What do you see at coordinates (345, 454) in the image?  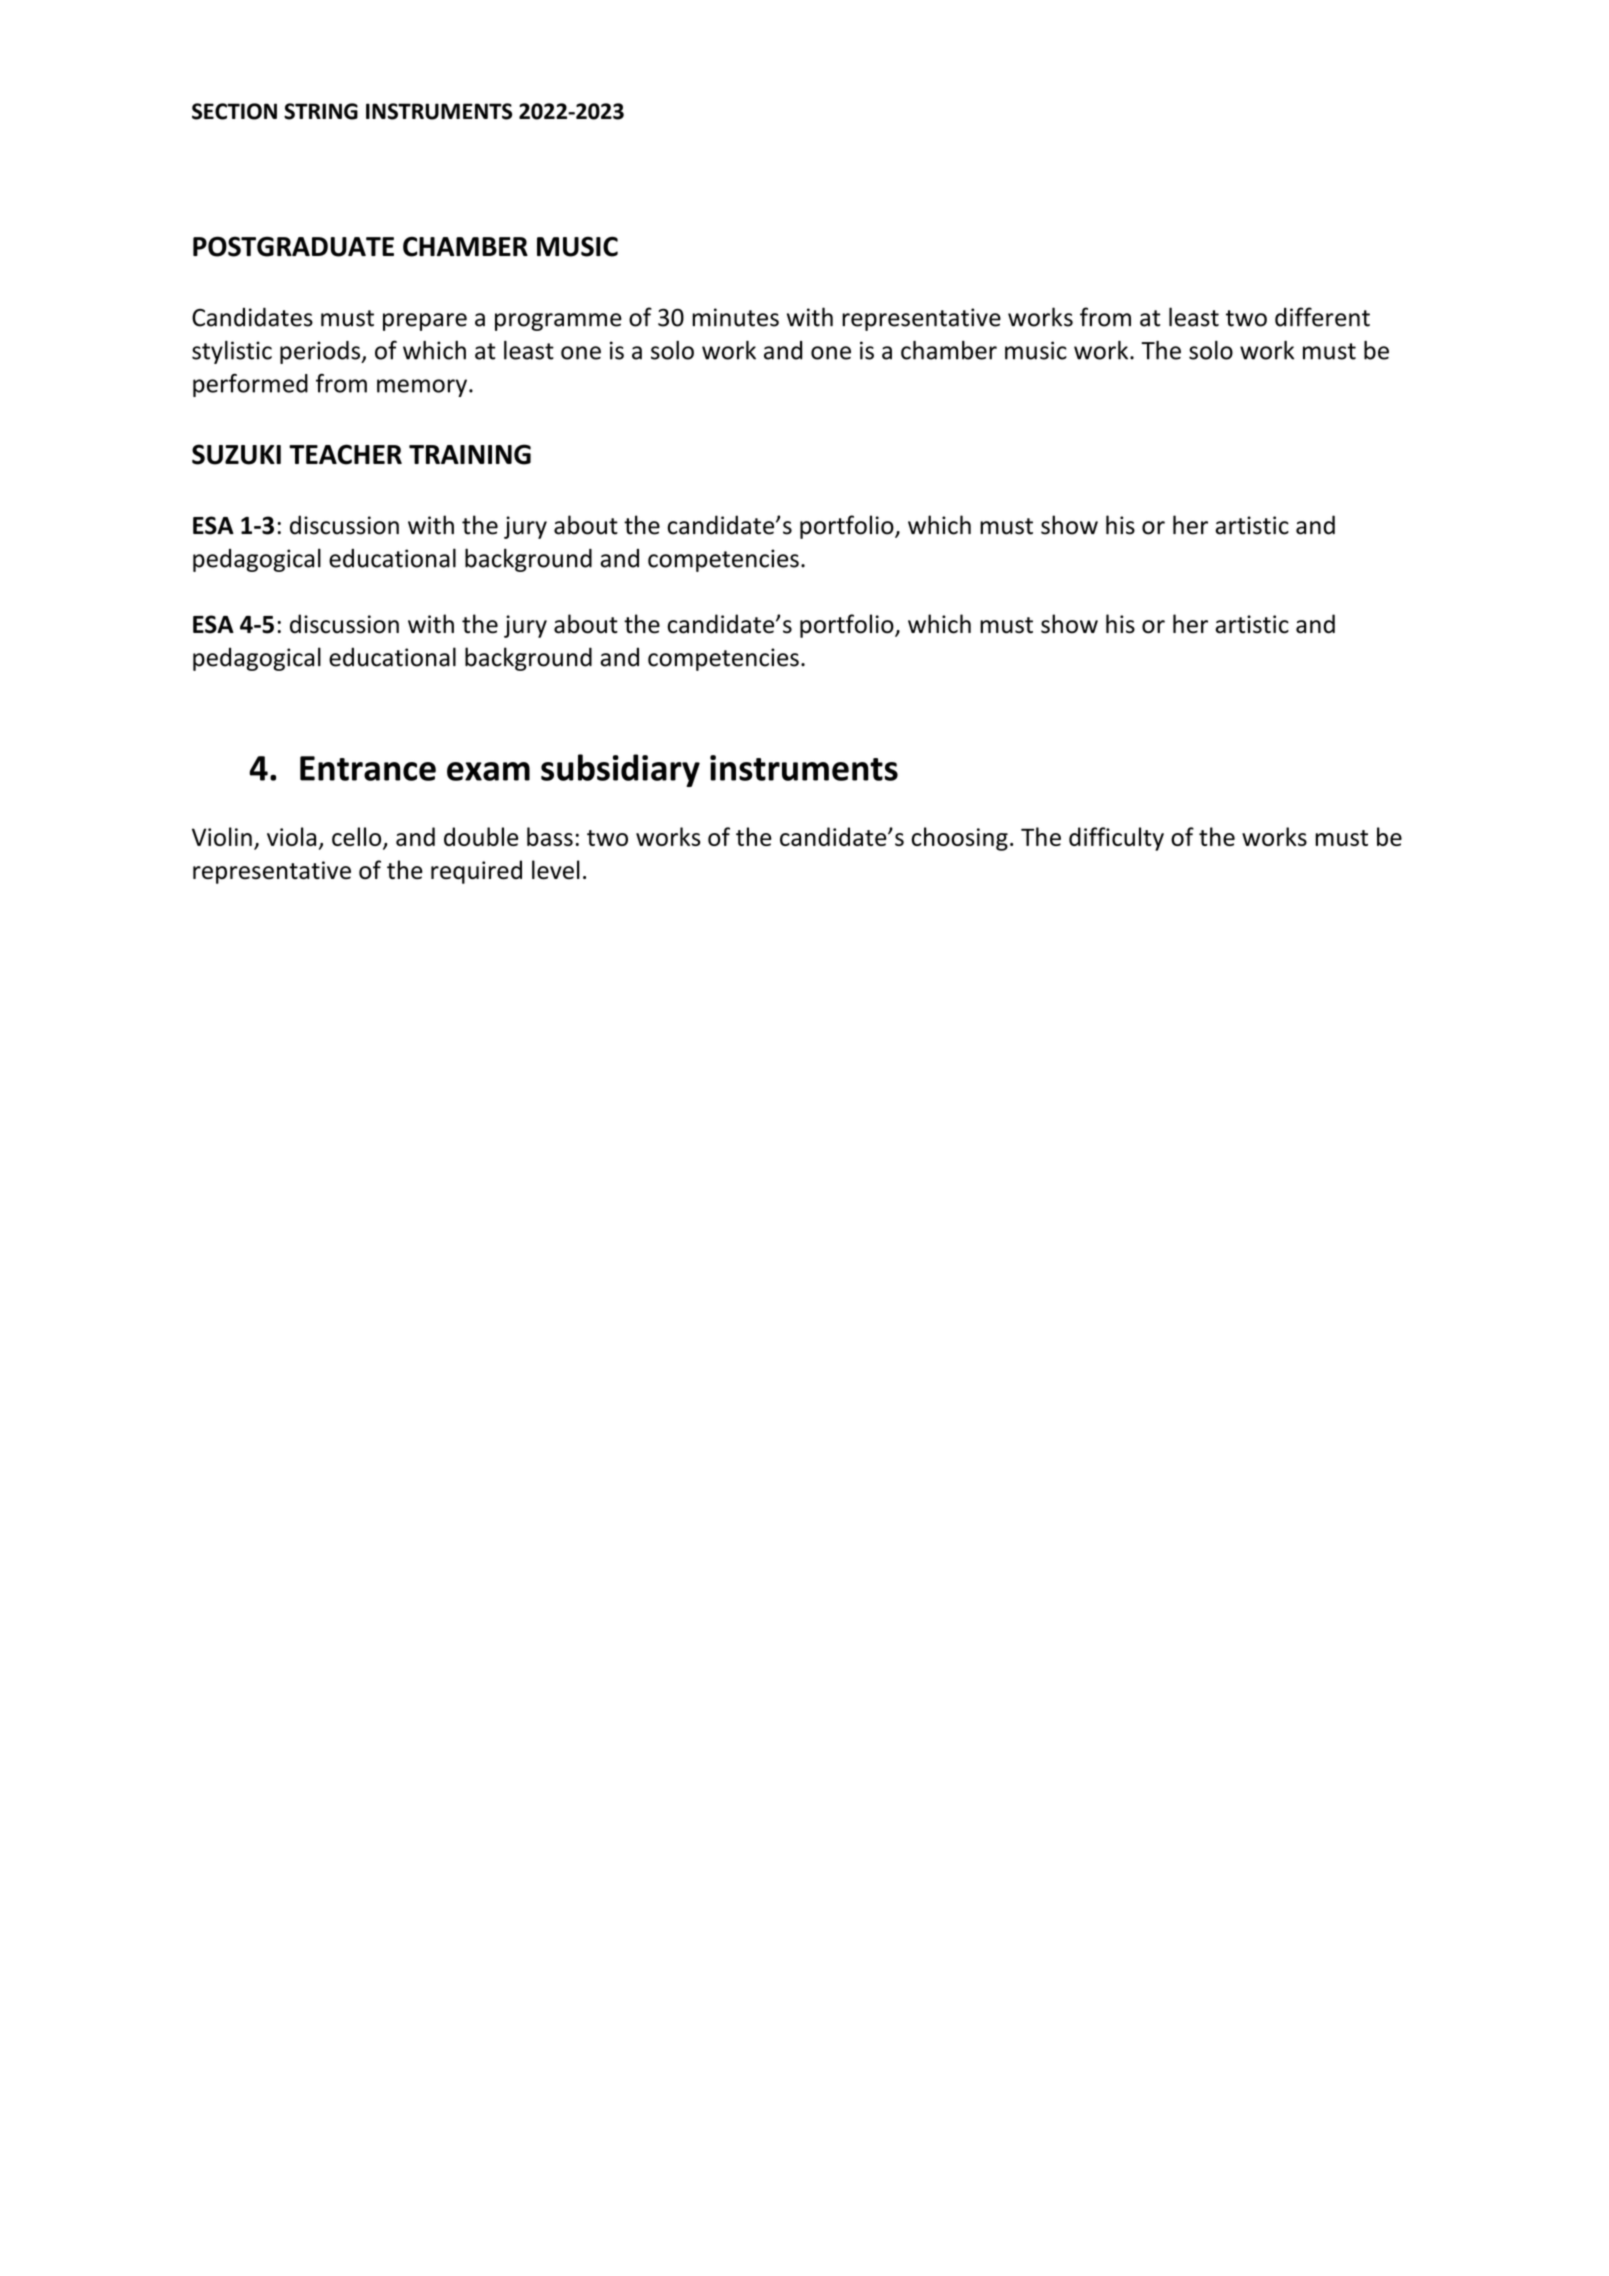 I see `TEACHER` at bounding box center [345, 454].
